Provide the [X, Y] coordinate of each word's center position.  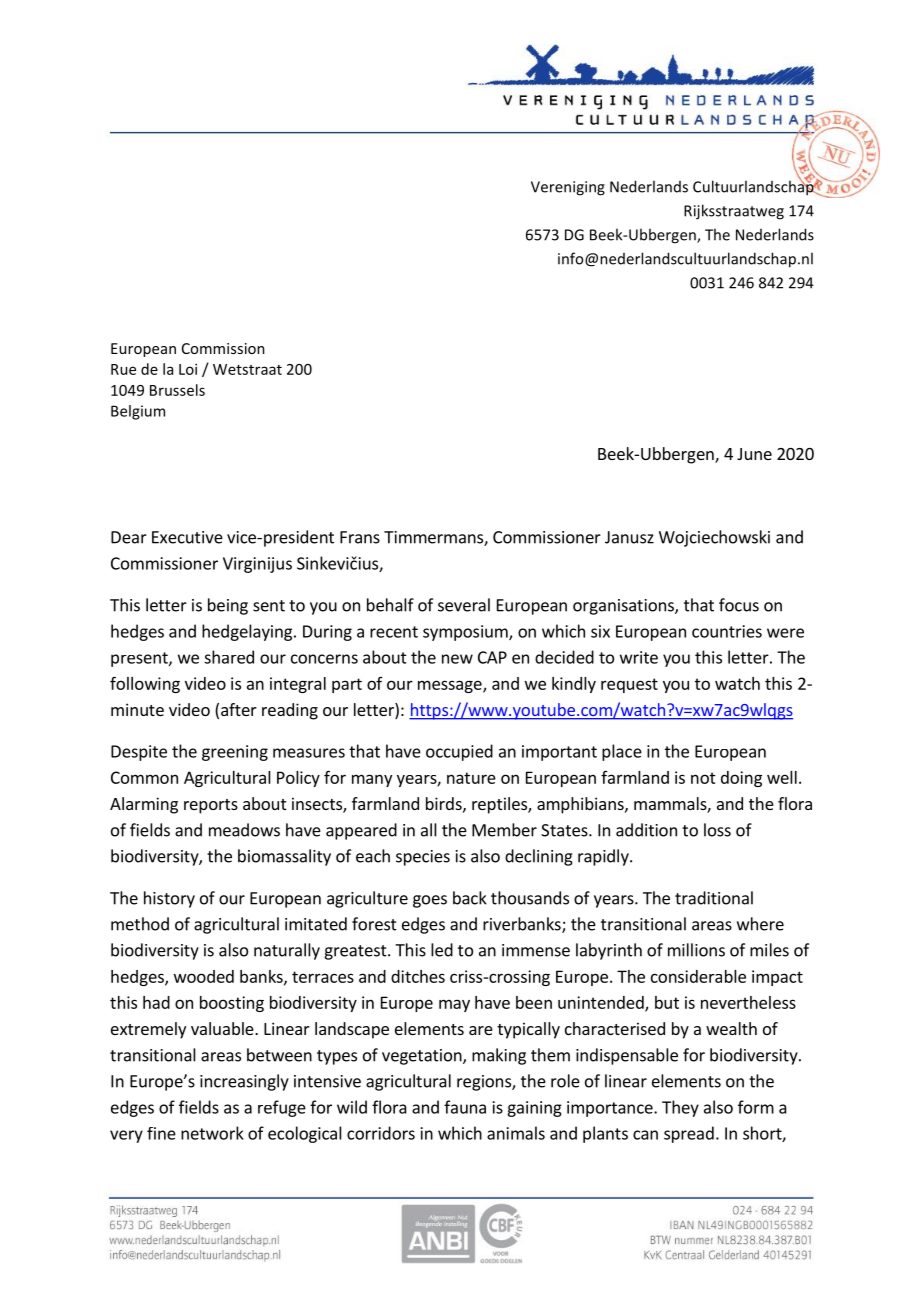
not [703, 778]
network [212, 1133]
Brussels [177, 390]
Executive [187, 537]
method [140, 924]
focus [739, 605]
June [754, 454]
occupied [459, 752]
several [464, 605]
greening [235, 753]
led [442, 950]
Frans [360, 537]
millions [696, 950]
